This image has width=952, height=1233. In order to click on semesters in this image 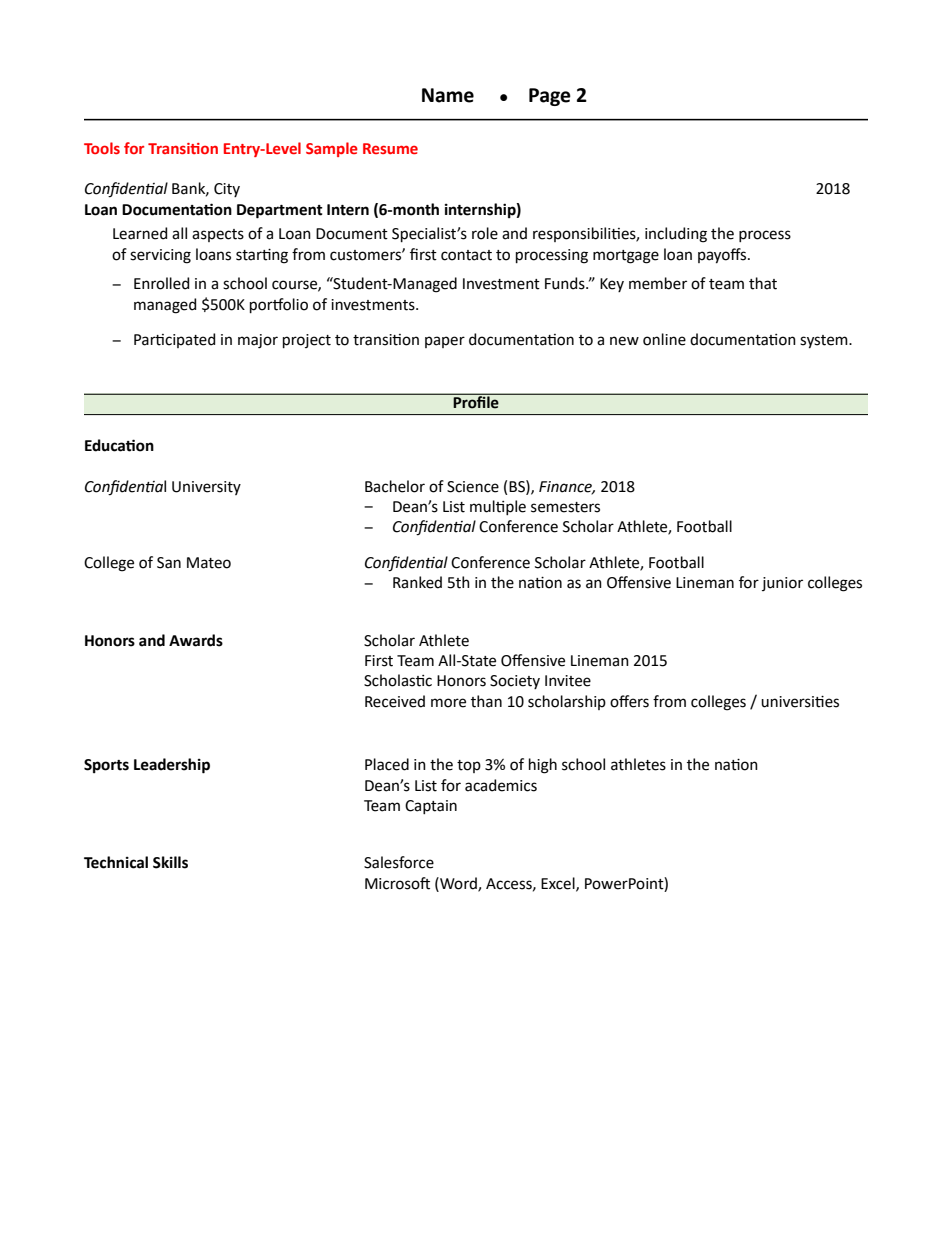, I will do `click(565, 507)`.
